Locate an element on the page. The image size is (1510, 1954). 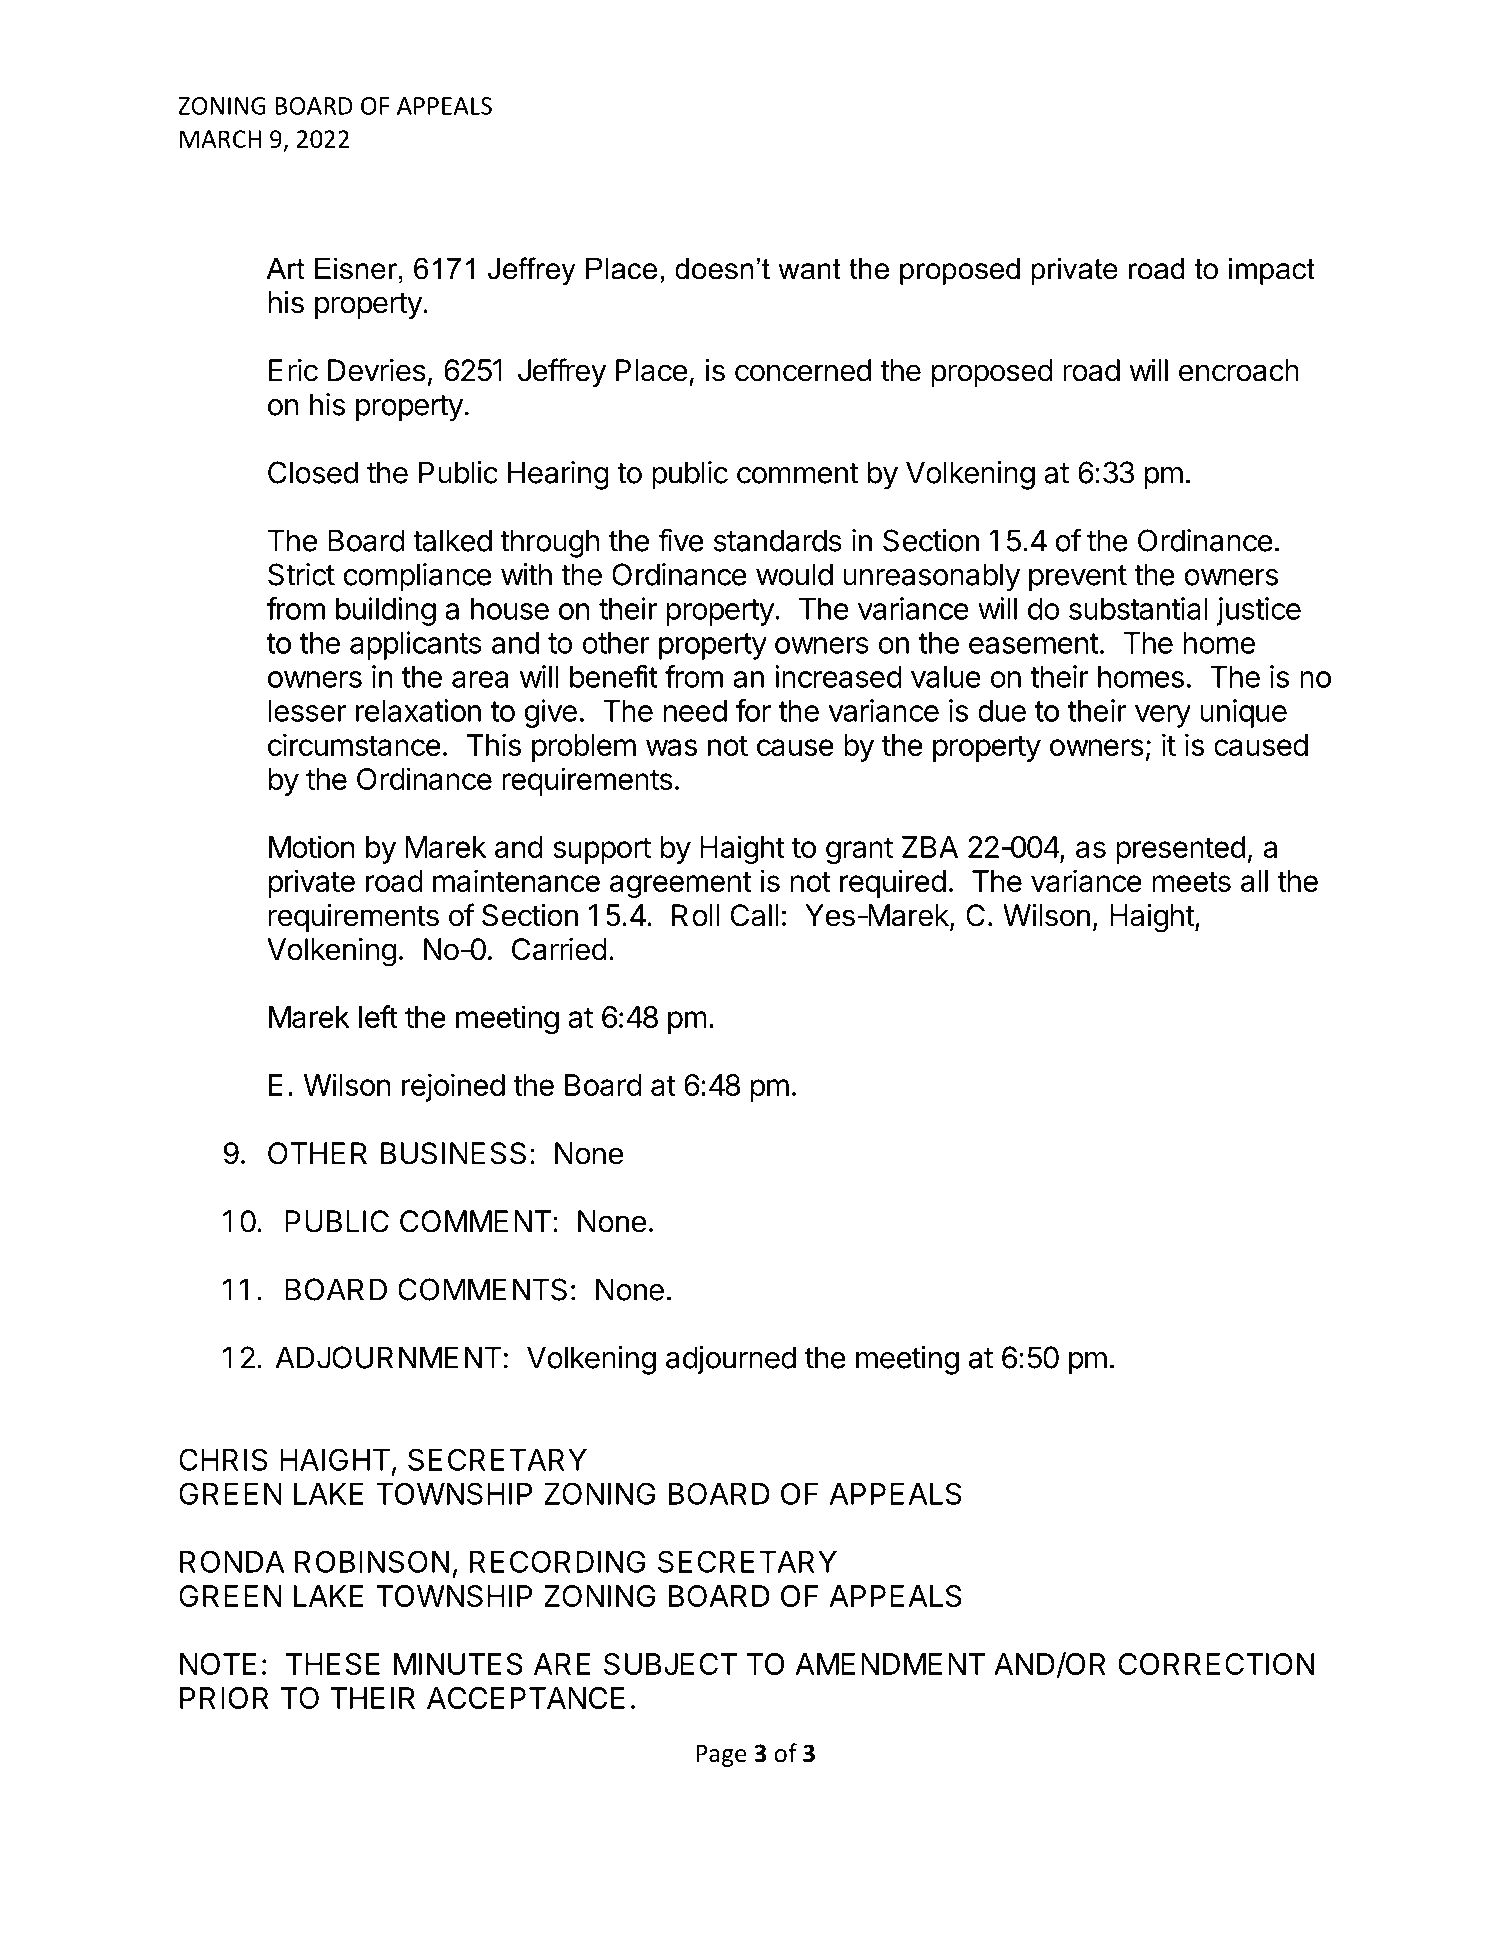
left is located at coordinates (378, 1016).
